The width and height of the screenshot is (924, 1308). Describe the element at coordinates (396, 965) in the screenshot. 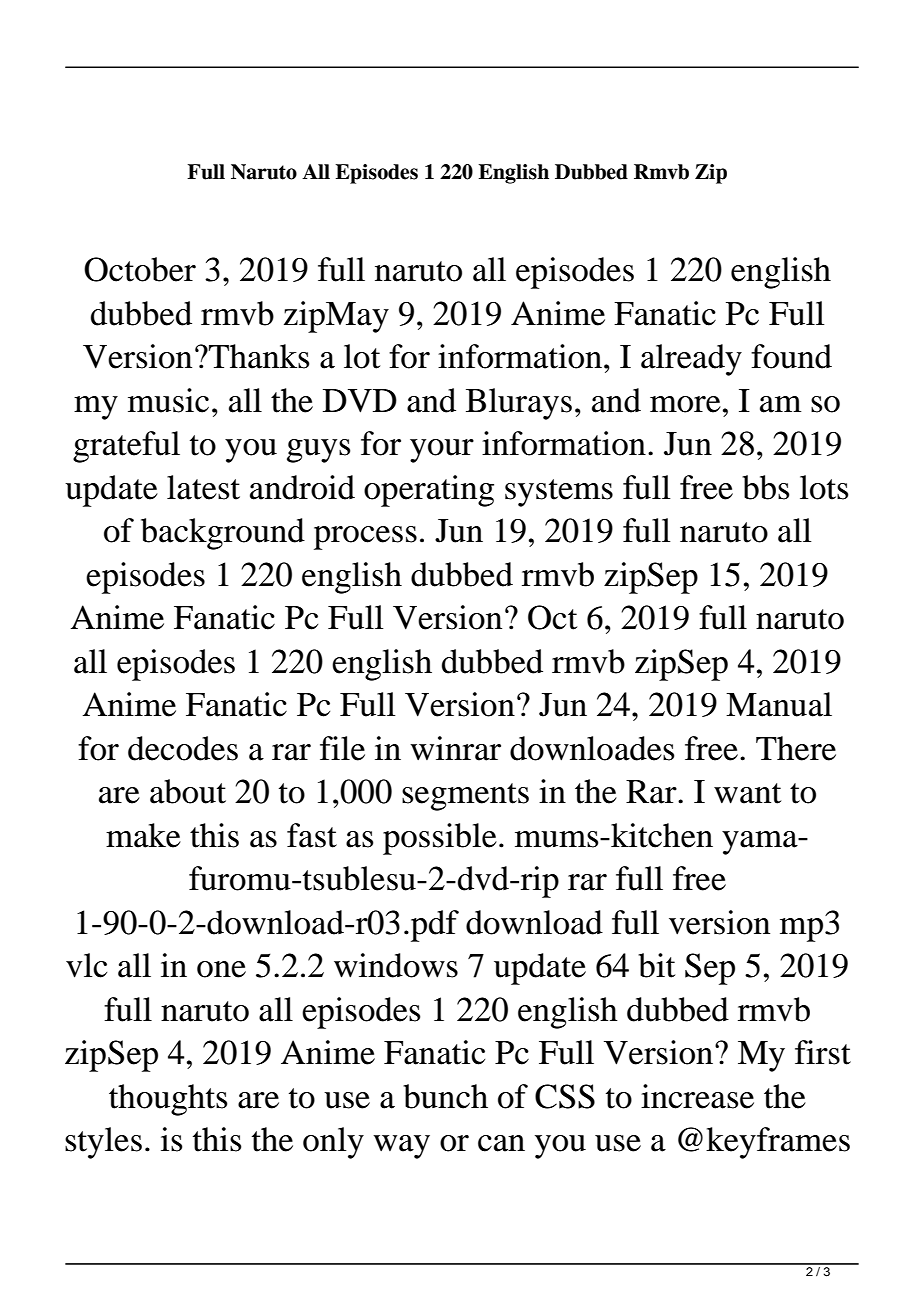

I see `windows` at that location.
